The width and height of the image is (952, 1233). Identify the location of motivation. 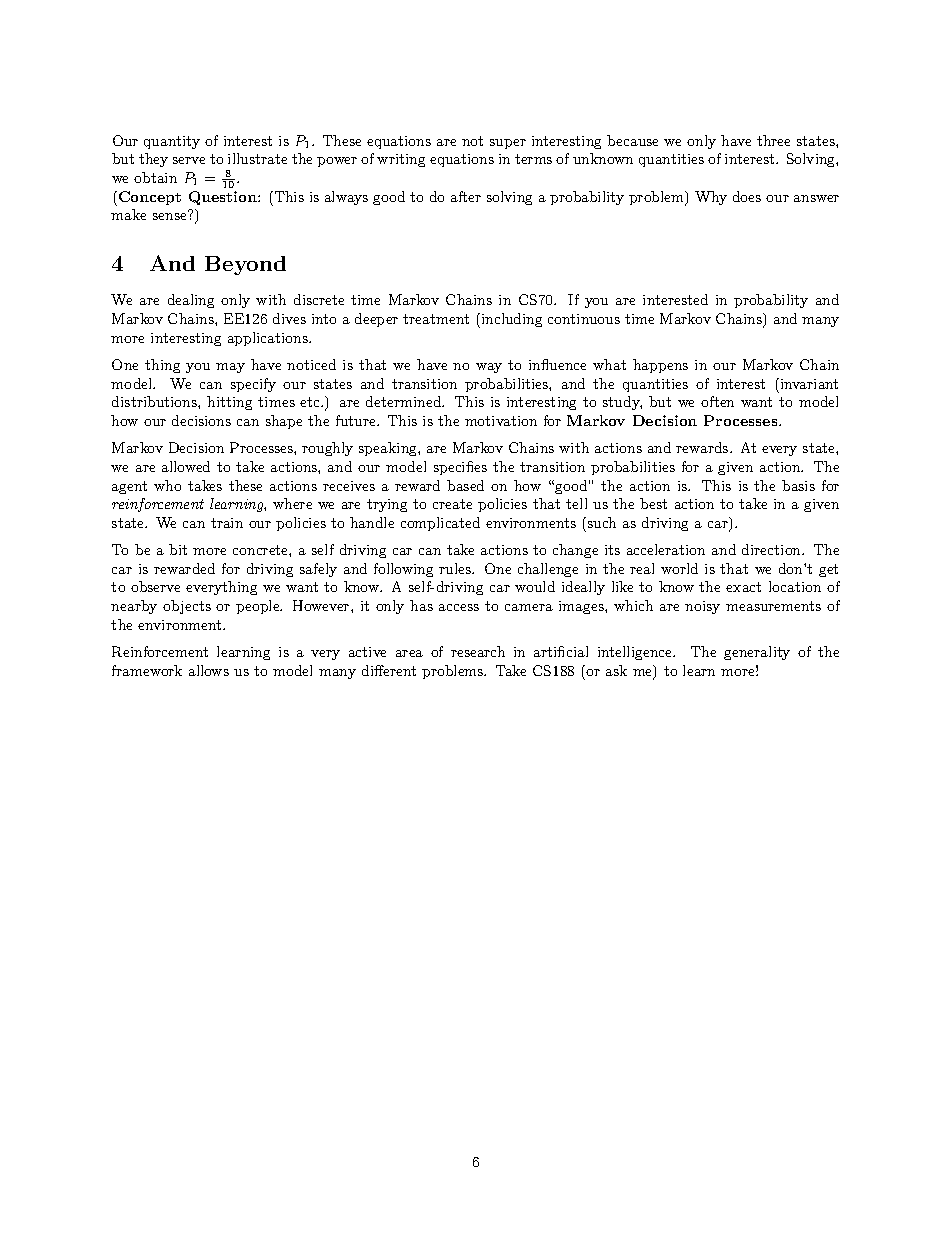
(501, 421).
